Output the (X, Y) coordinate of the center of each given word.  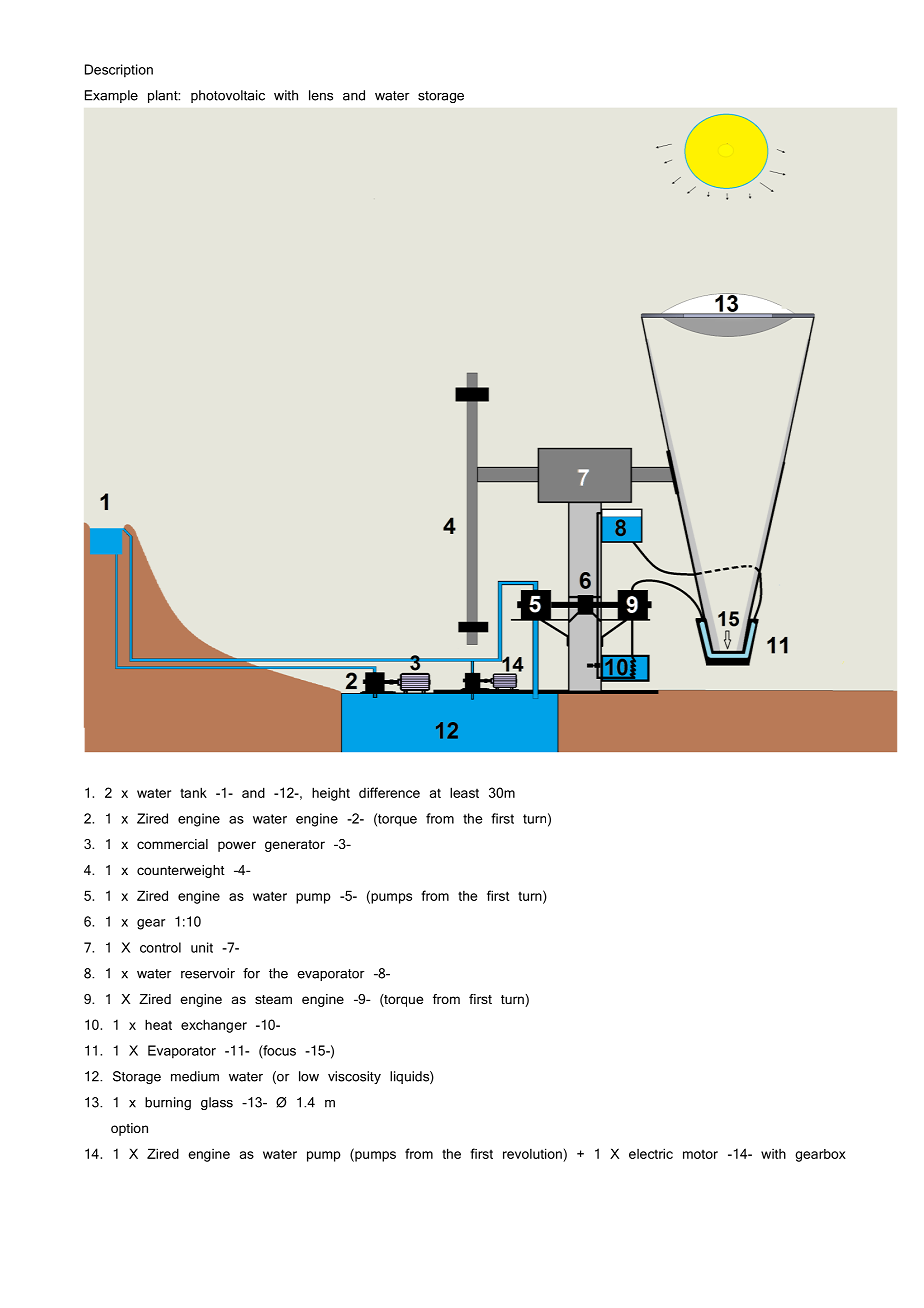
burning (168, 1103)
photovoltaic (228, 96)
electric (651, 1153)
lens (321, 95)
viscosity (354, 1077)
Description (119, 71)
